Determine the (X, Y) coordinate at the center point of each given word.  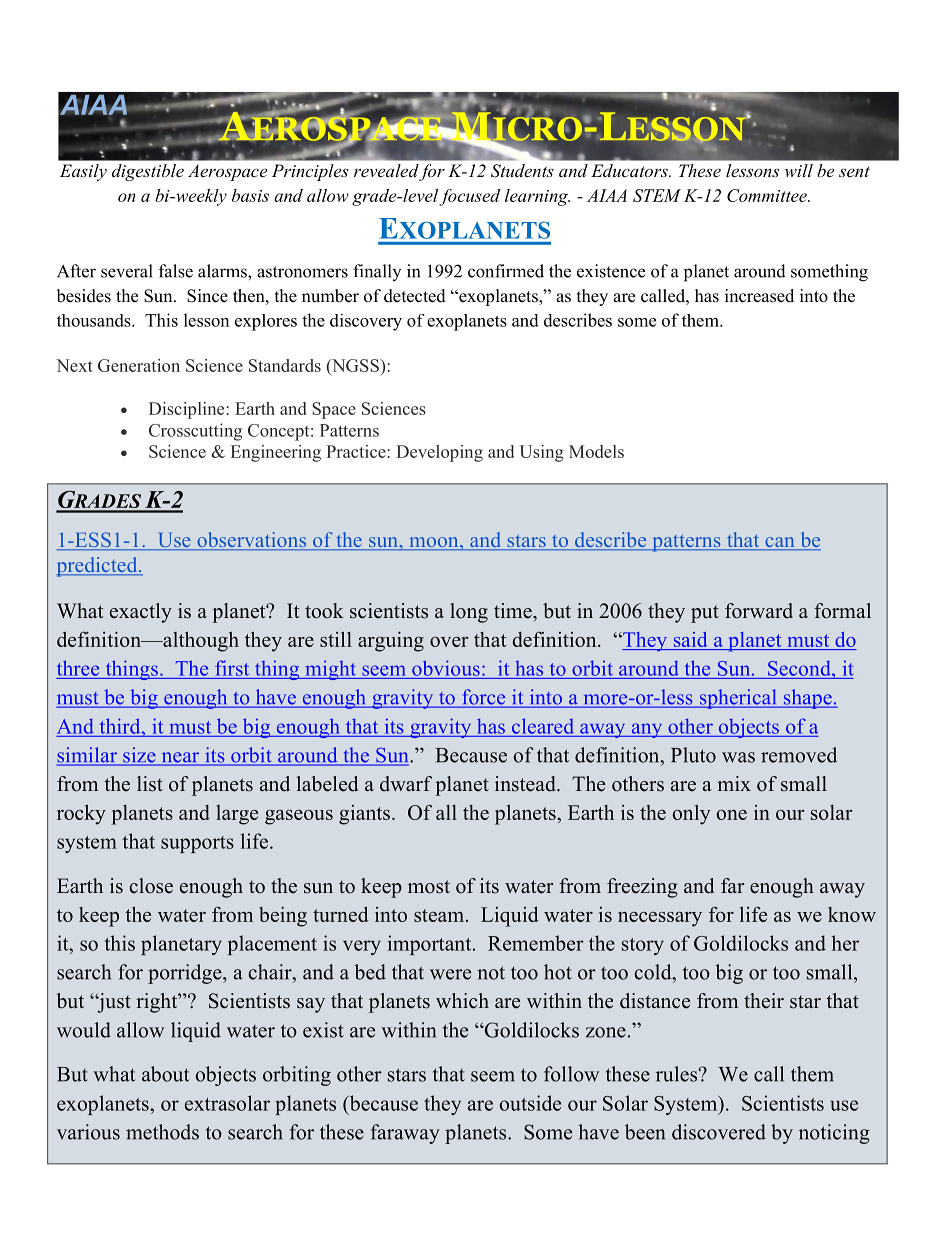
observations (252, 541)
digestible (148, 172)
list (150, 784)
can (780, 543)
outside (530, 1103)
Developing (439, 453)
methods (162, 1132)
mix (734, 783)
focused (469, 197)
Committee (768, 195)
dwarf (406, 784)
